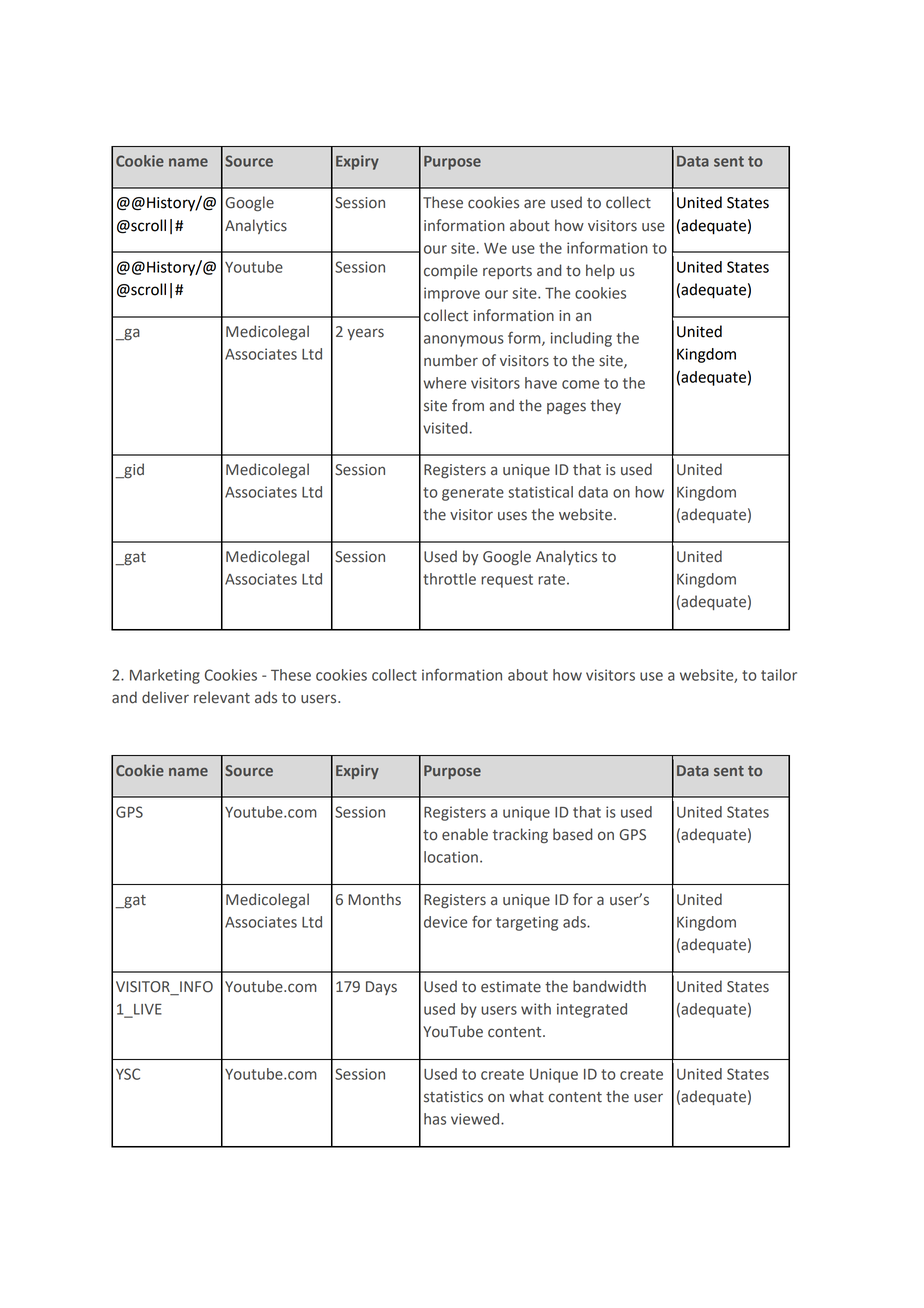 The width and height of the page is (924, 1308). Describe the element at coordinates (605, 406) in the page. I see `they` at that location.
